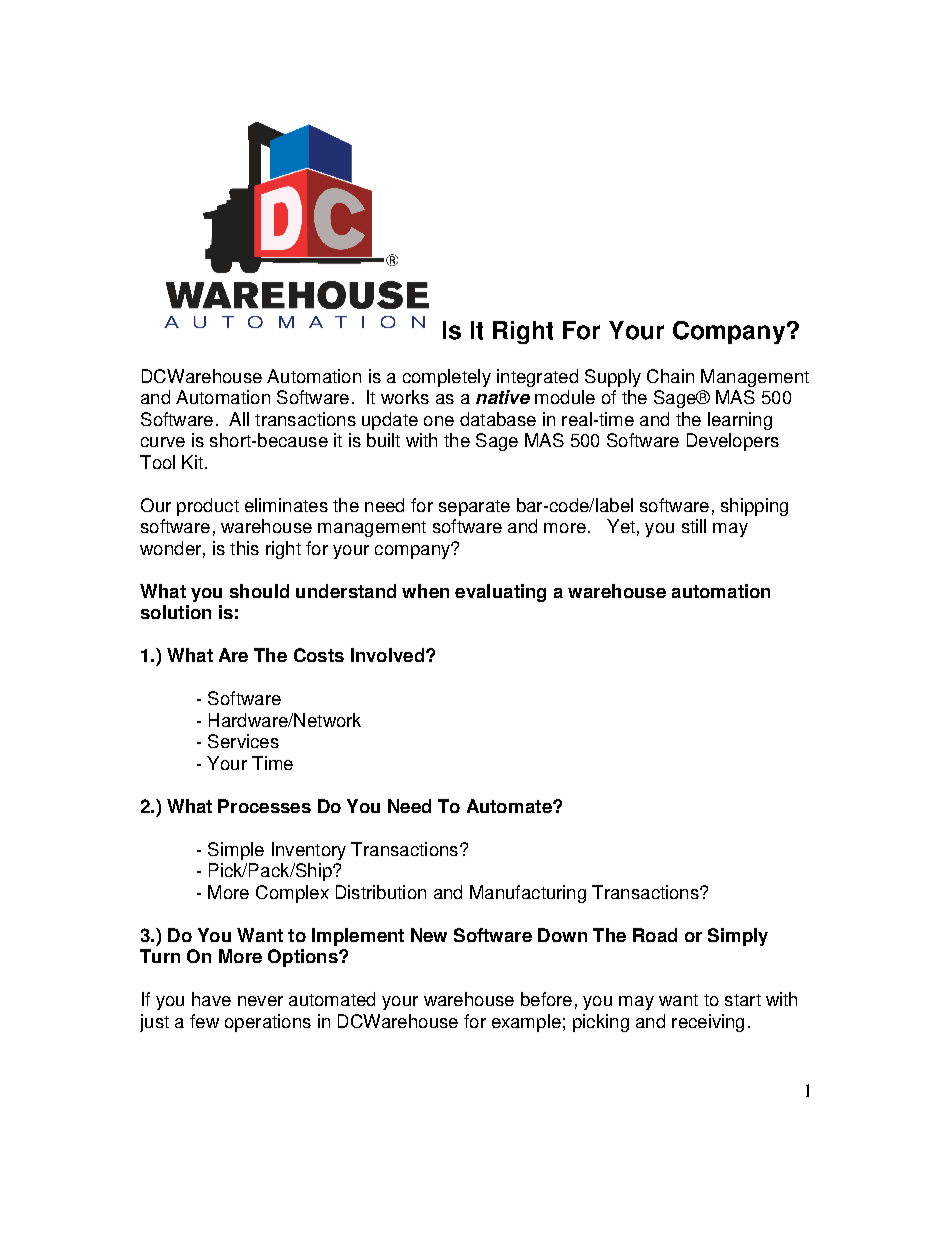 This screenshot has height=1233, width=952. What do you see at coordinates (694, 526) in the screenshot?
I see `still` at bounding box center [694, 526].
